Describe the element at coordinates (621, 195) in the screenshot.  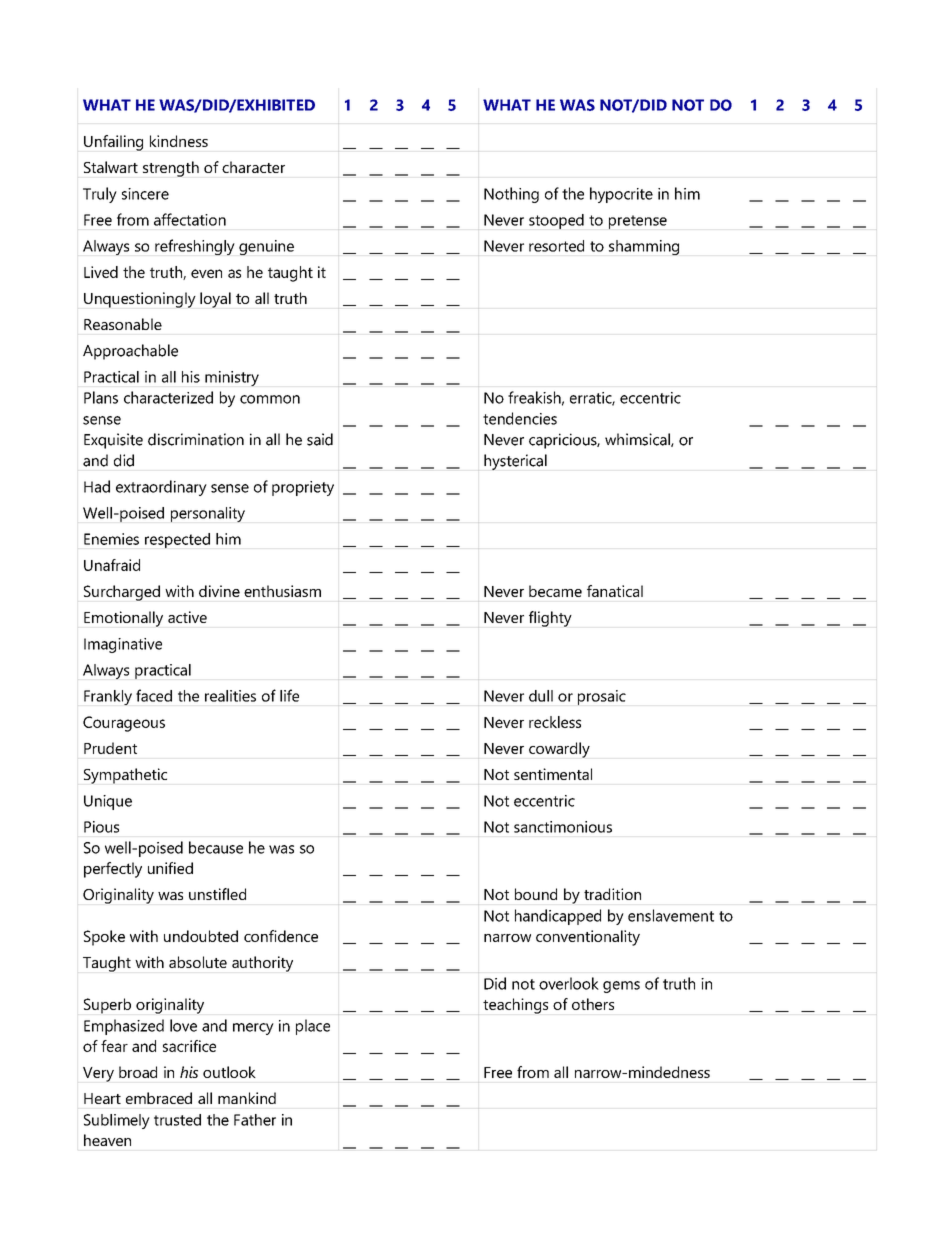
I see `hypocrite` at that location.
